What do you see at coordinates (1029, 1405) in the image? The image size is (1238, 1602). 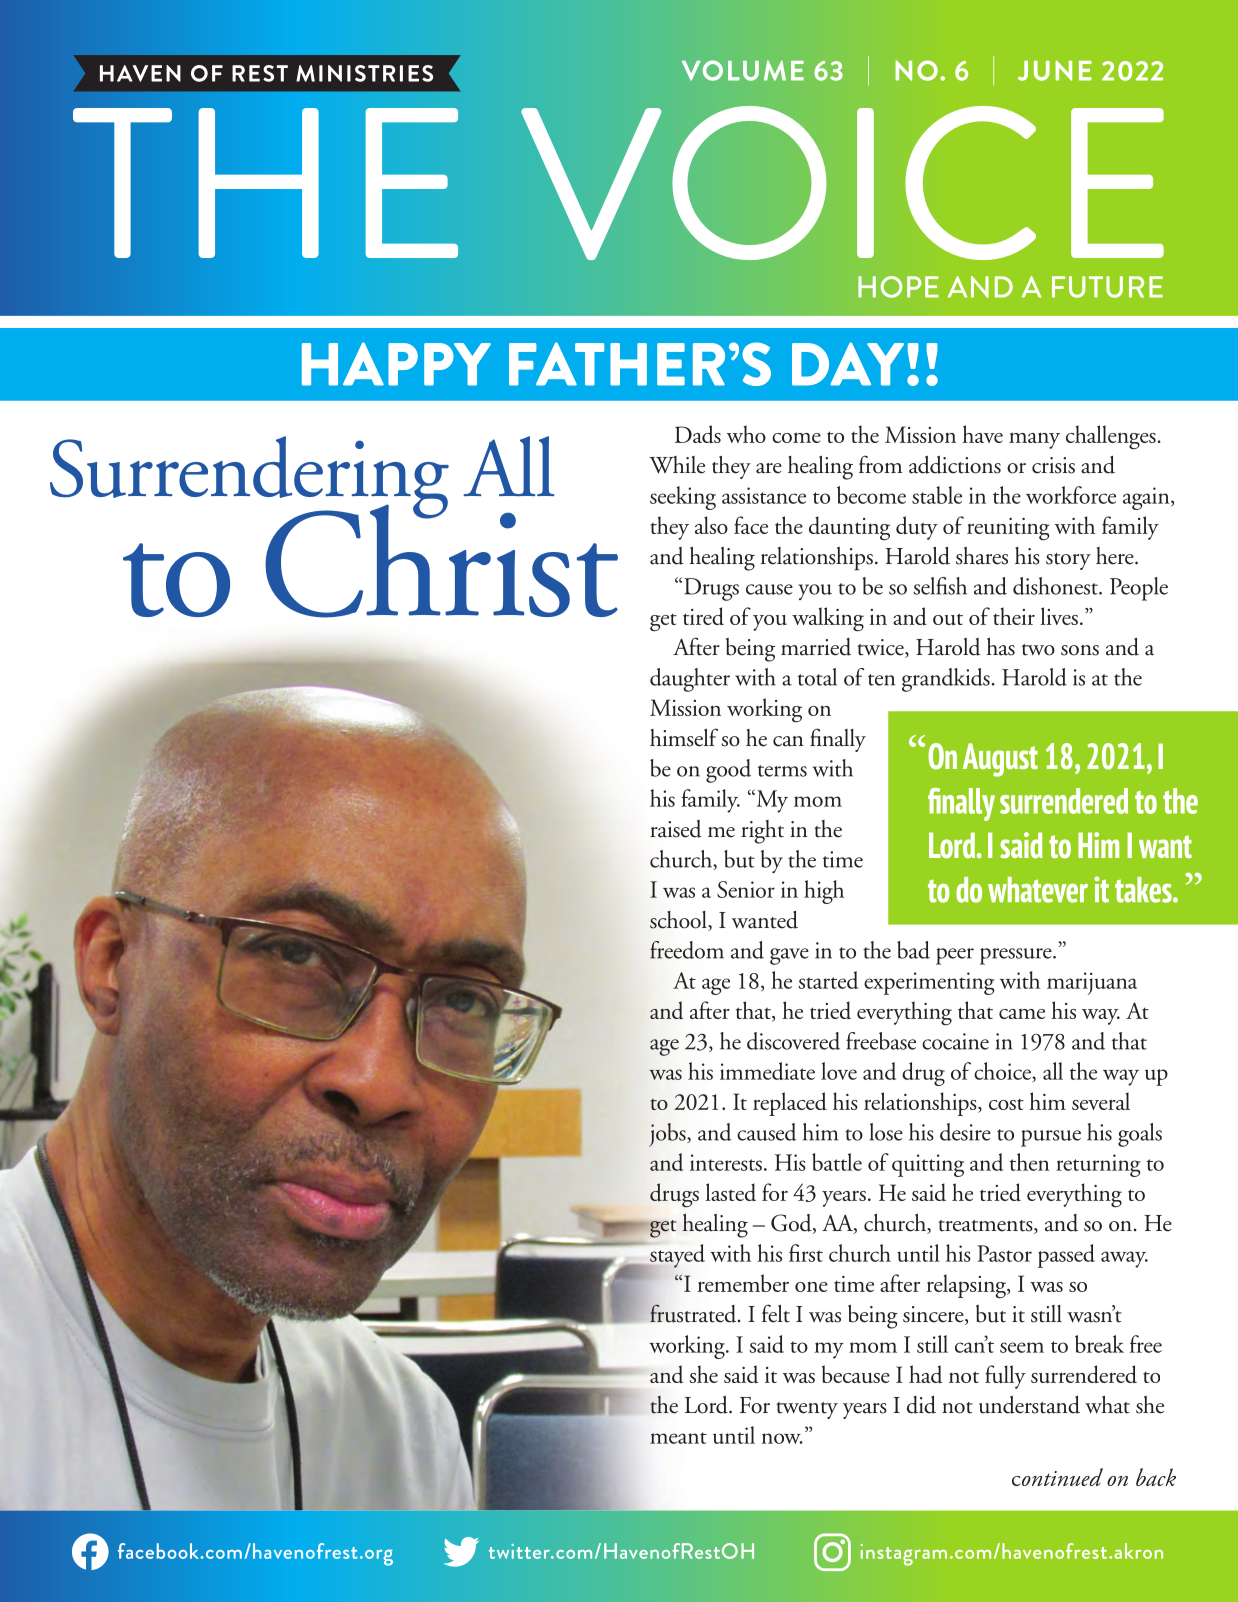 I see `understand` at bounding box center [1029, 1405].
